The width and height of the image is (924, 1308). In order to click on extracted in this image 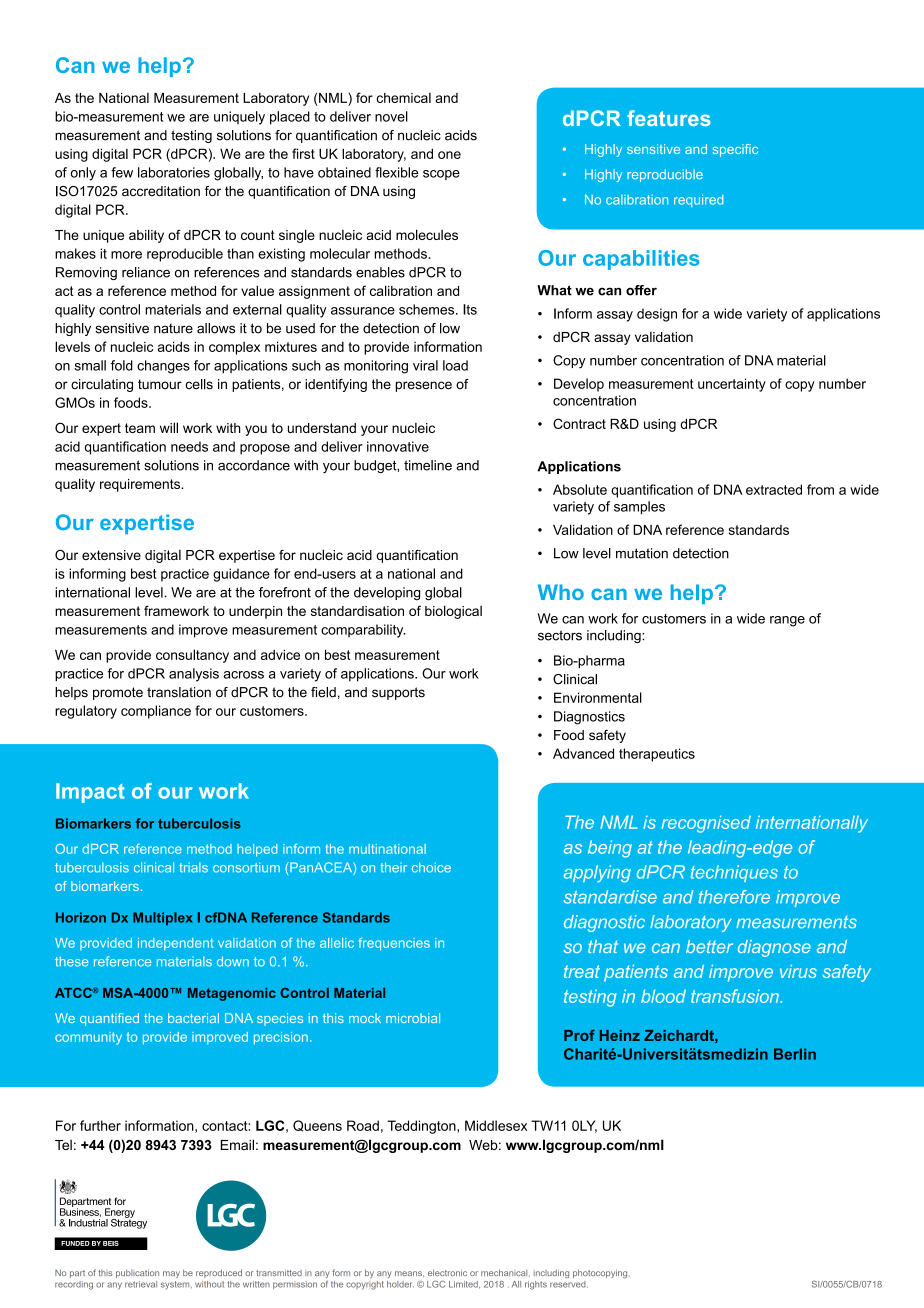, I will do `click(774, 489)`.
